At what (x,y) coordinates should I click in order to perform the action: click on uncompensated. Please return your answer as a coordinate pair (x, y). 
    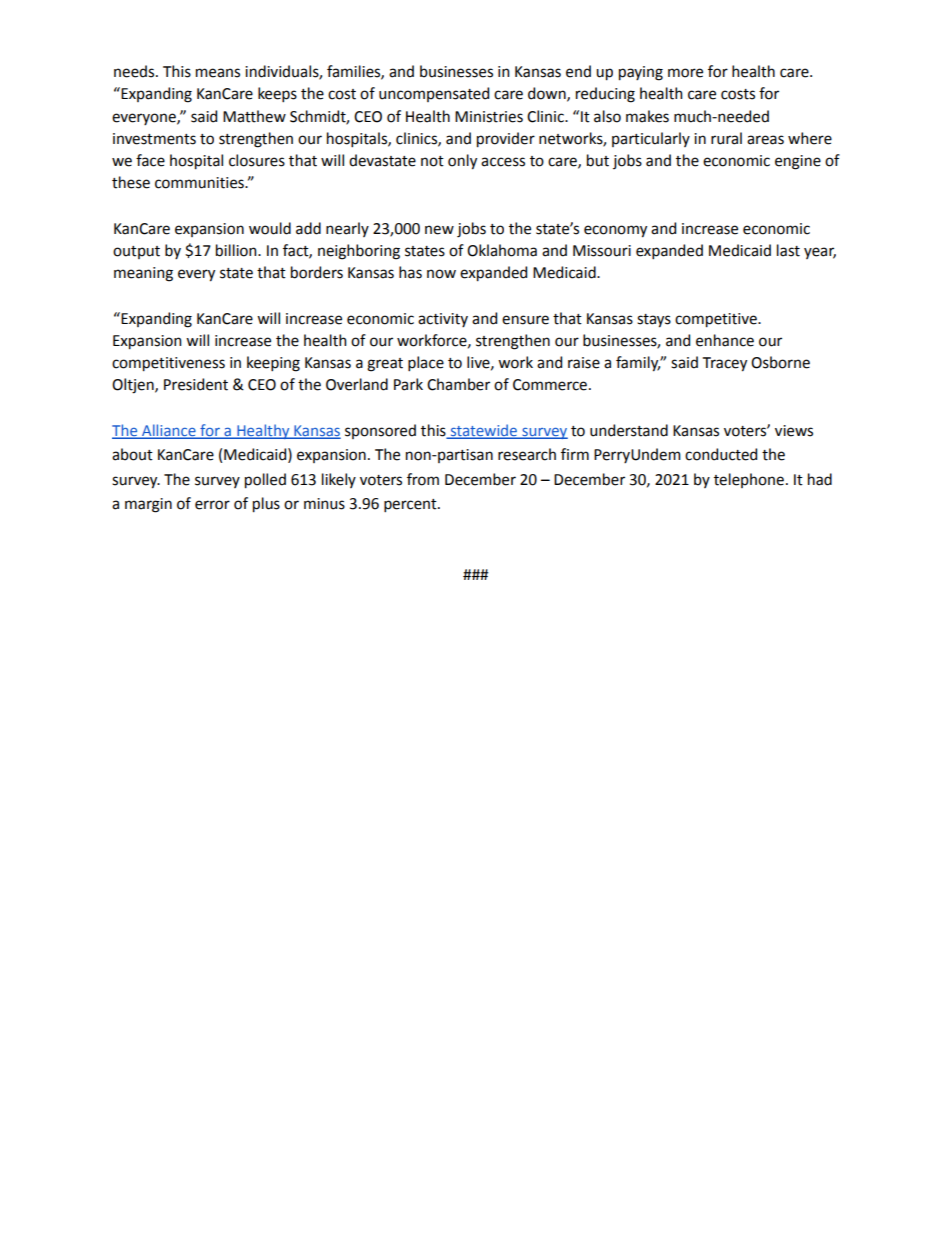
    Looking at the image, I should click on (434, 94).
